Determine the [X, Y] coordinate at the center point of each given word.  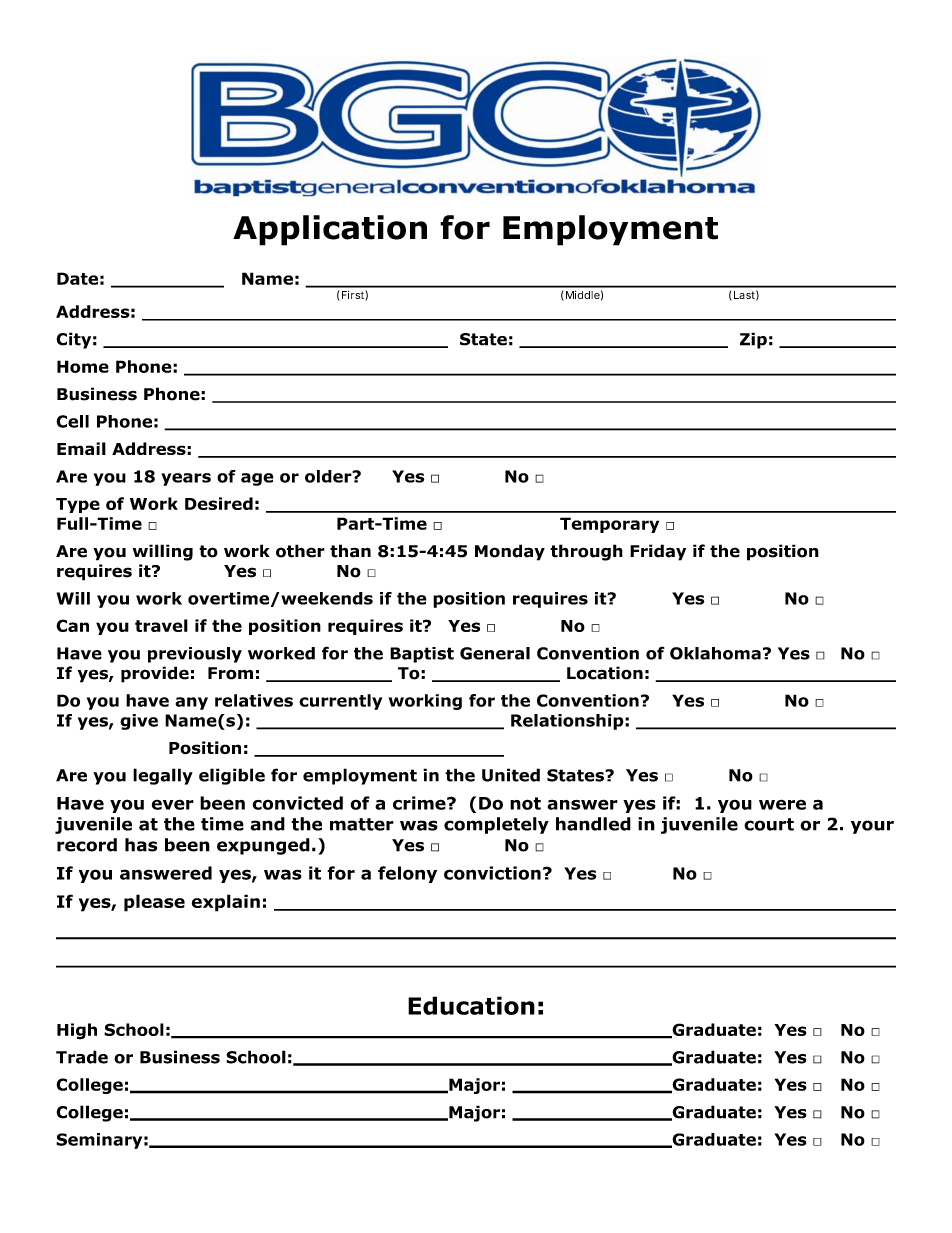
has [141, 845]
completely [496, 825]
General [495, 653]
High [77, 1031]
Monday [510, 552]
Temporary [609, 525]
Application [330, 230]
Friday [658, 552]
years [186, 479]
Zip [753, 340]
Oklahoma [715, 653]
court [769, 824]
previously [195, 655]
